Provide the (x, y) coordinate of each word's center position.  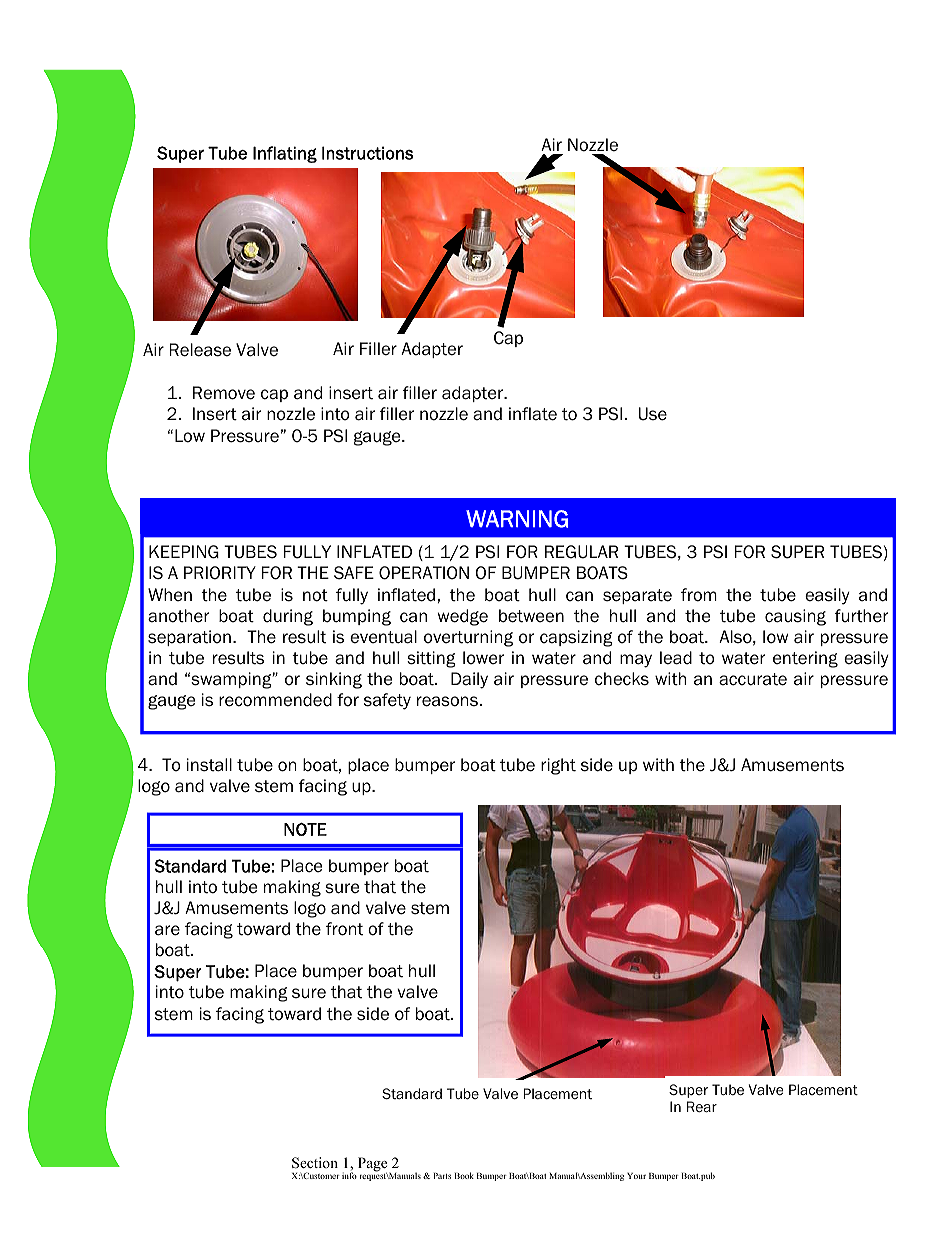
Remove (224, 393)
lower (483, 658)
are (167, 930)
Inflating (285, 154)
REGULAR (581, 552)
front (344, 929)
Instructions (367, 153)
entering (805, 659)
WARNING (517, 519)
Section (315, 1163)
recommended (275, 700)
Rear (702, 1106)
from (699, 595)
